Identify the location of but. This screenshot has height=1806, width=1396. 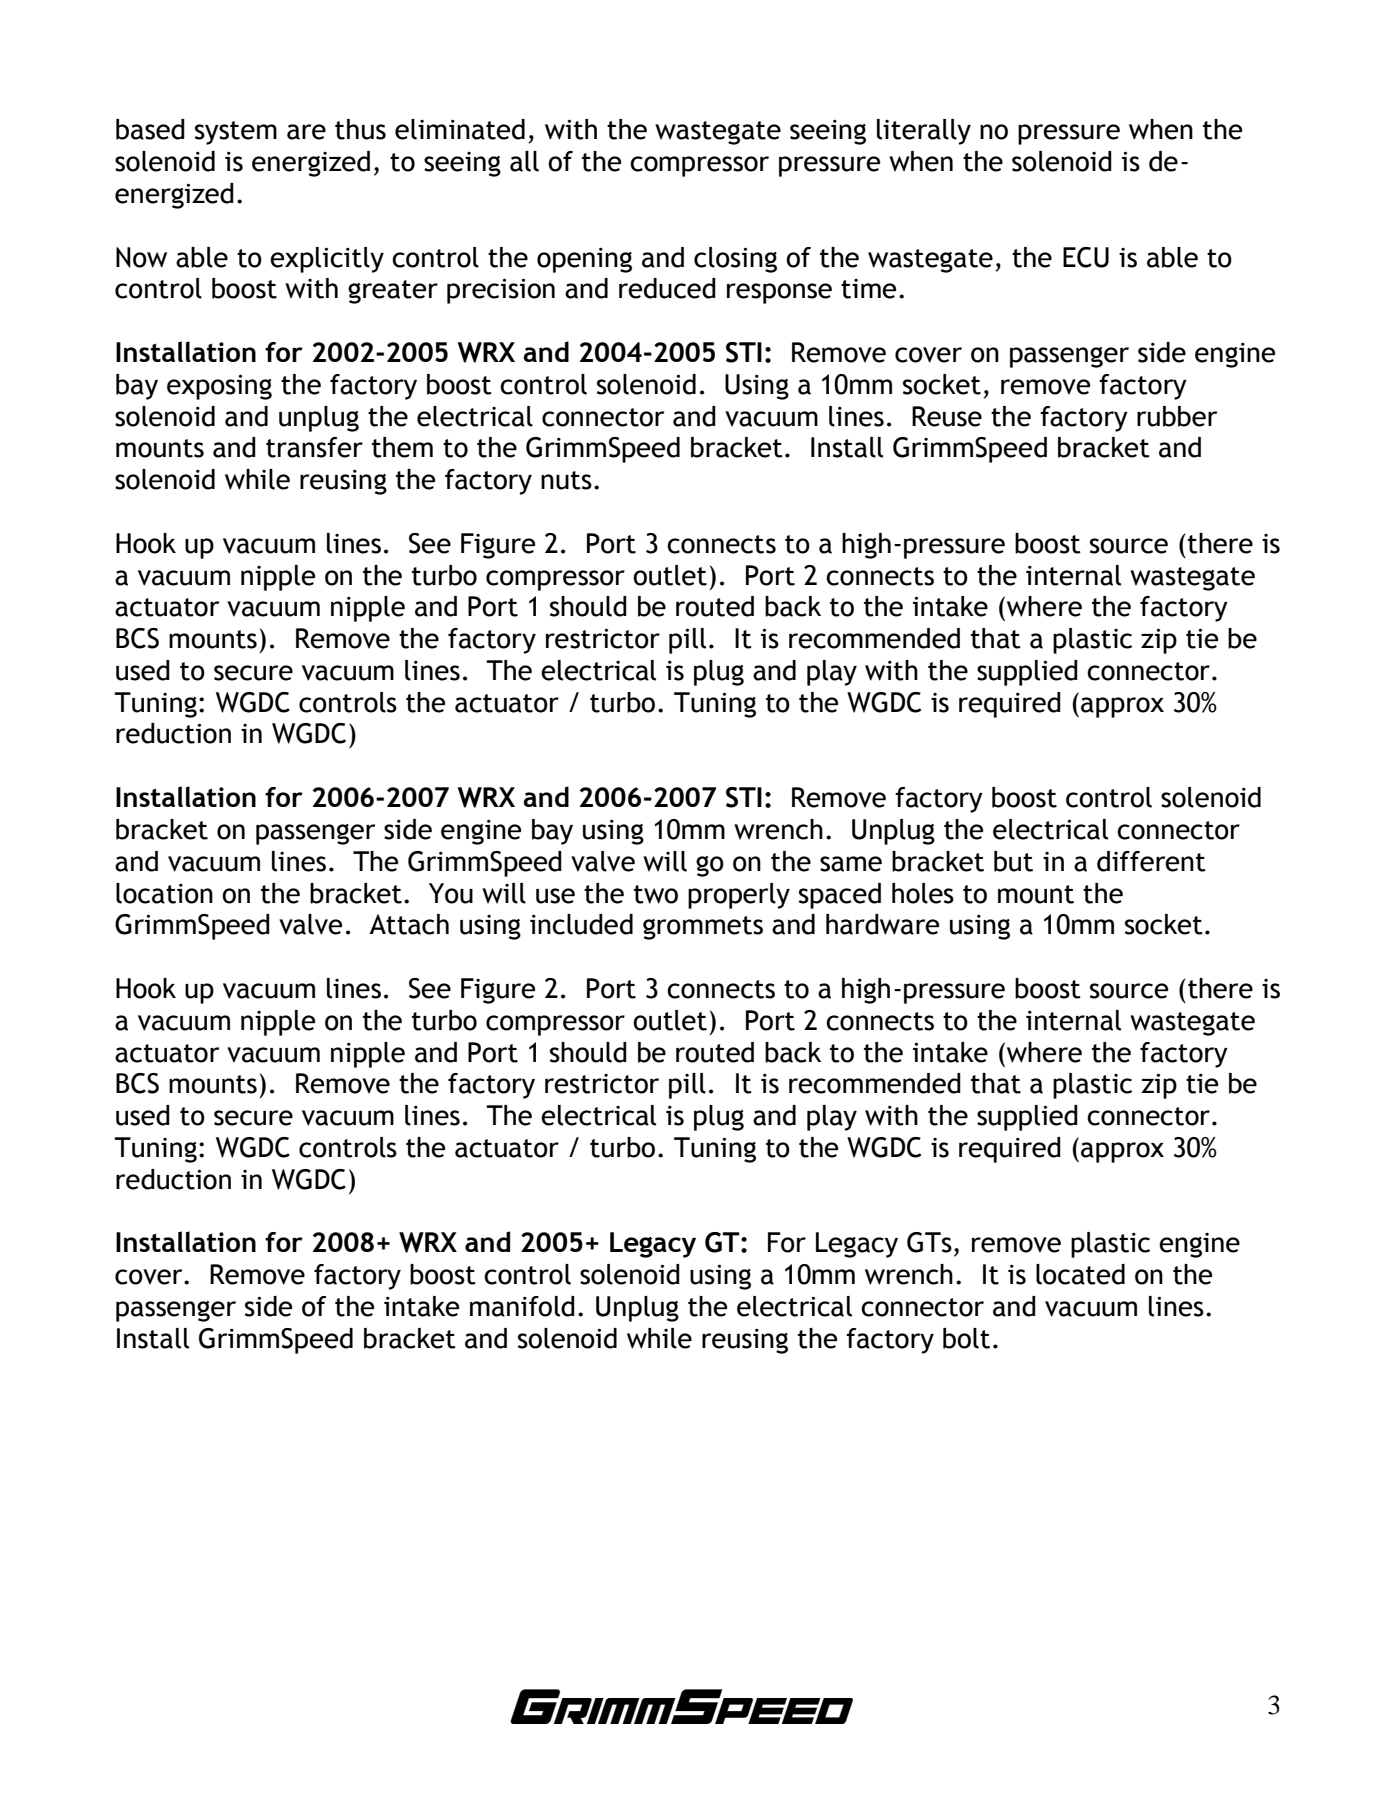
(1013, 861).
